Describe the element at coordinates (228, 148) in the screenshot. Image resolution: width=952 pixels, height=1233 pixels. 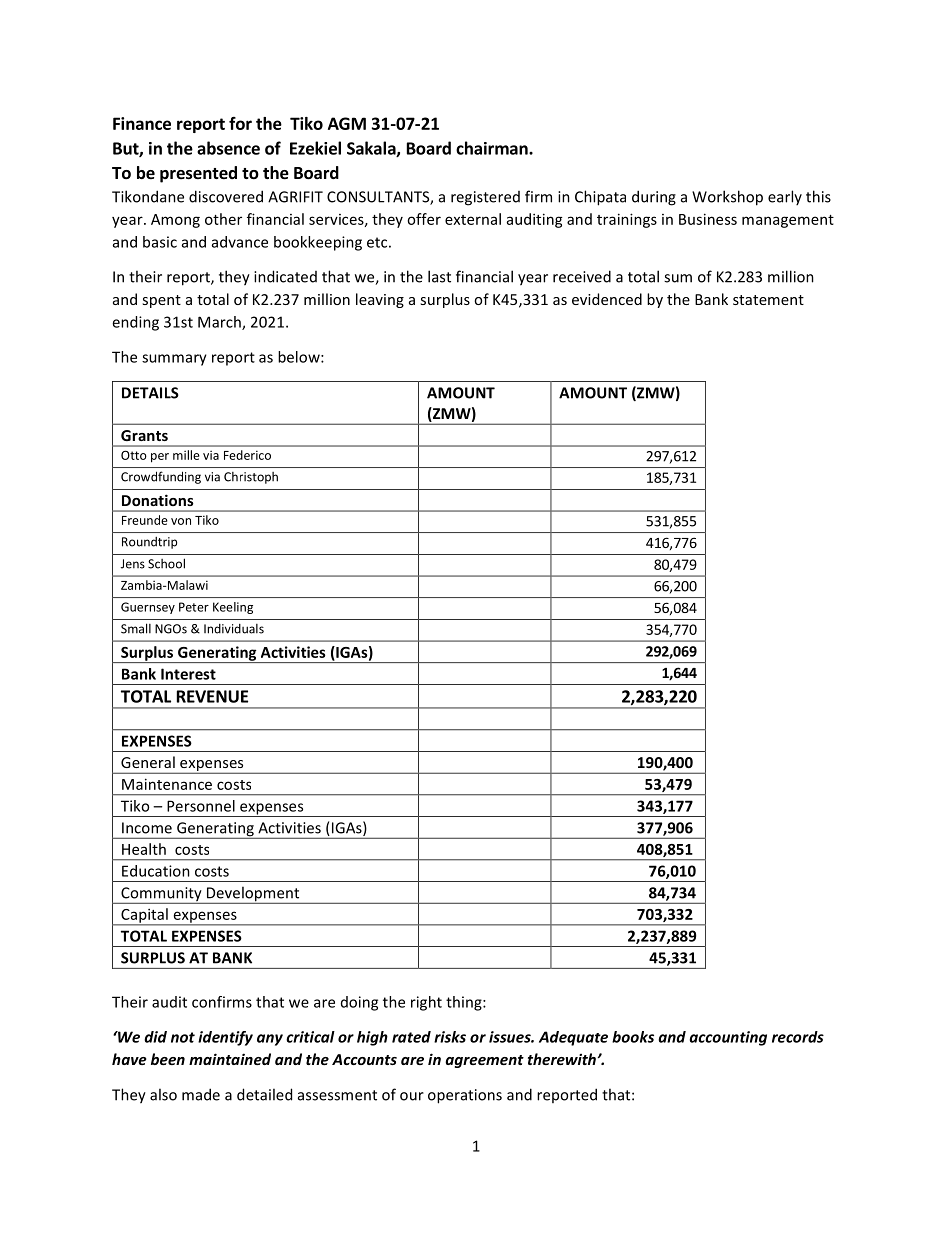
I see `absence` at that location.
